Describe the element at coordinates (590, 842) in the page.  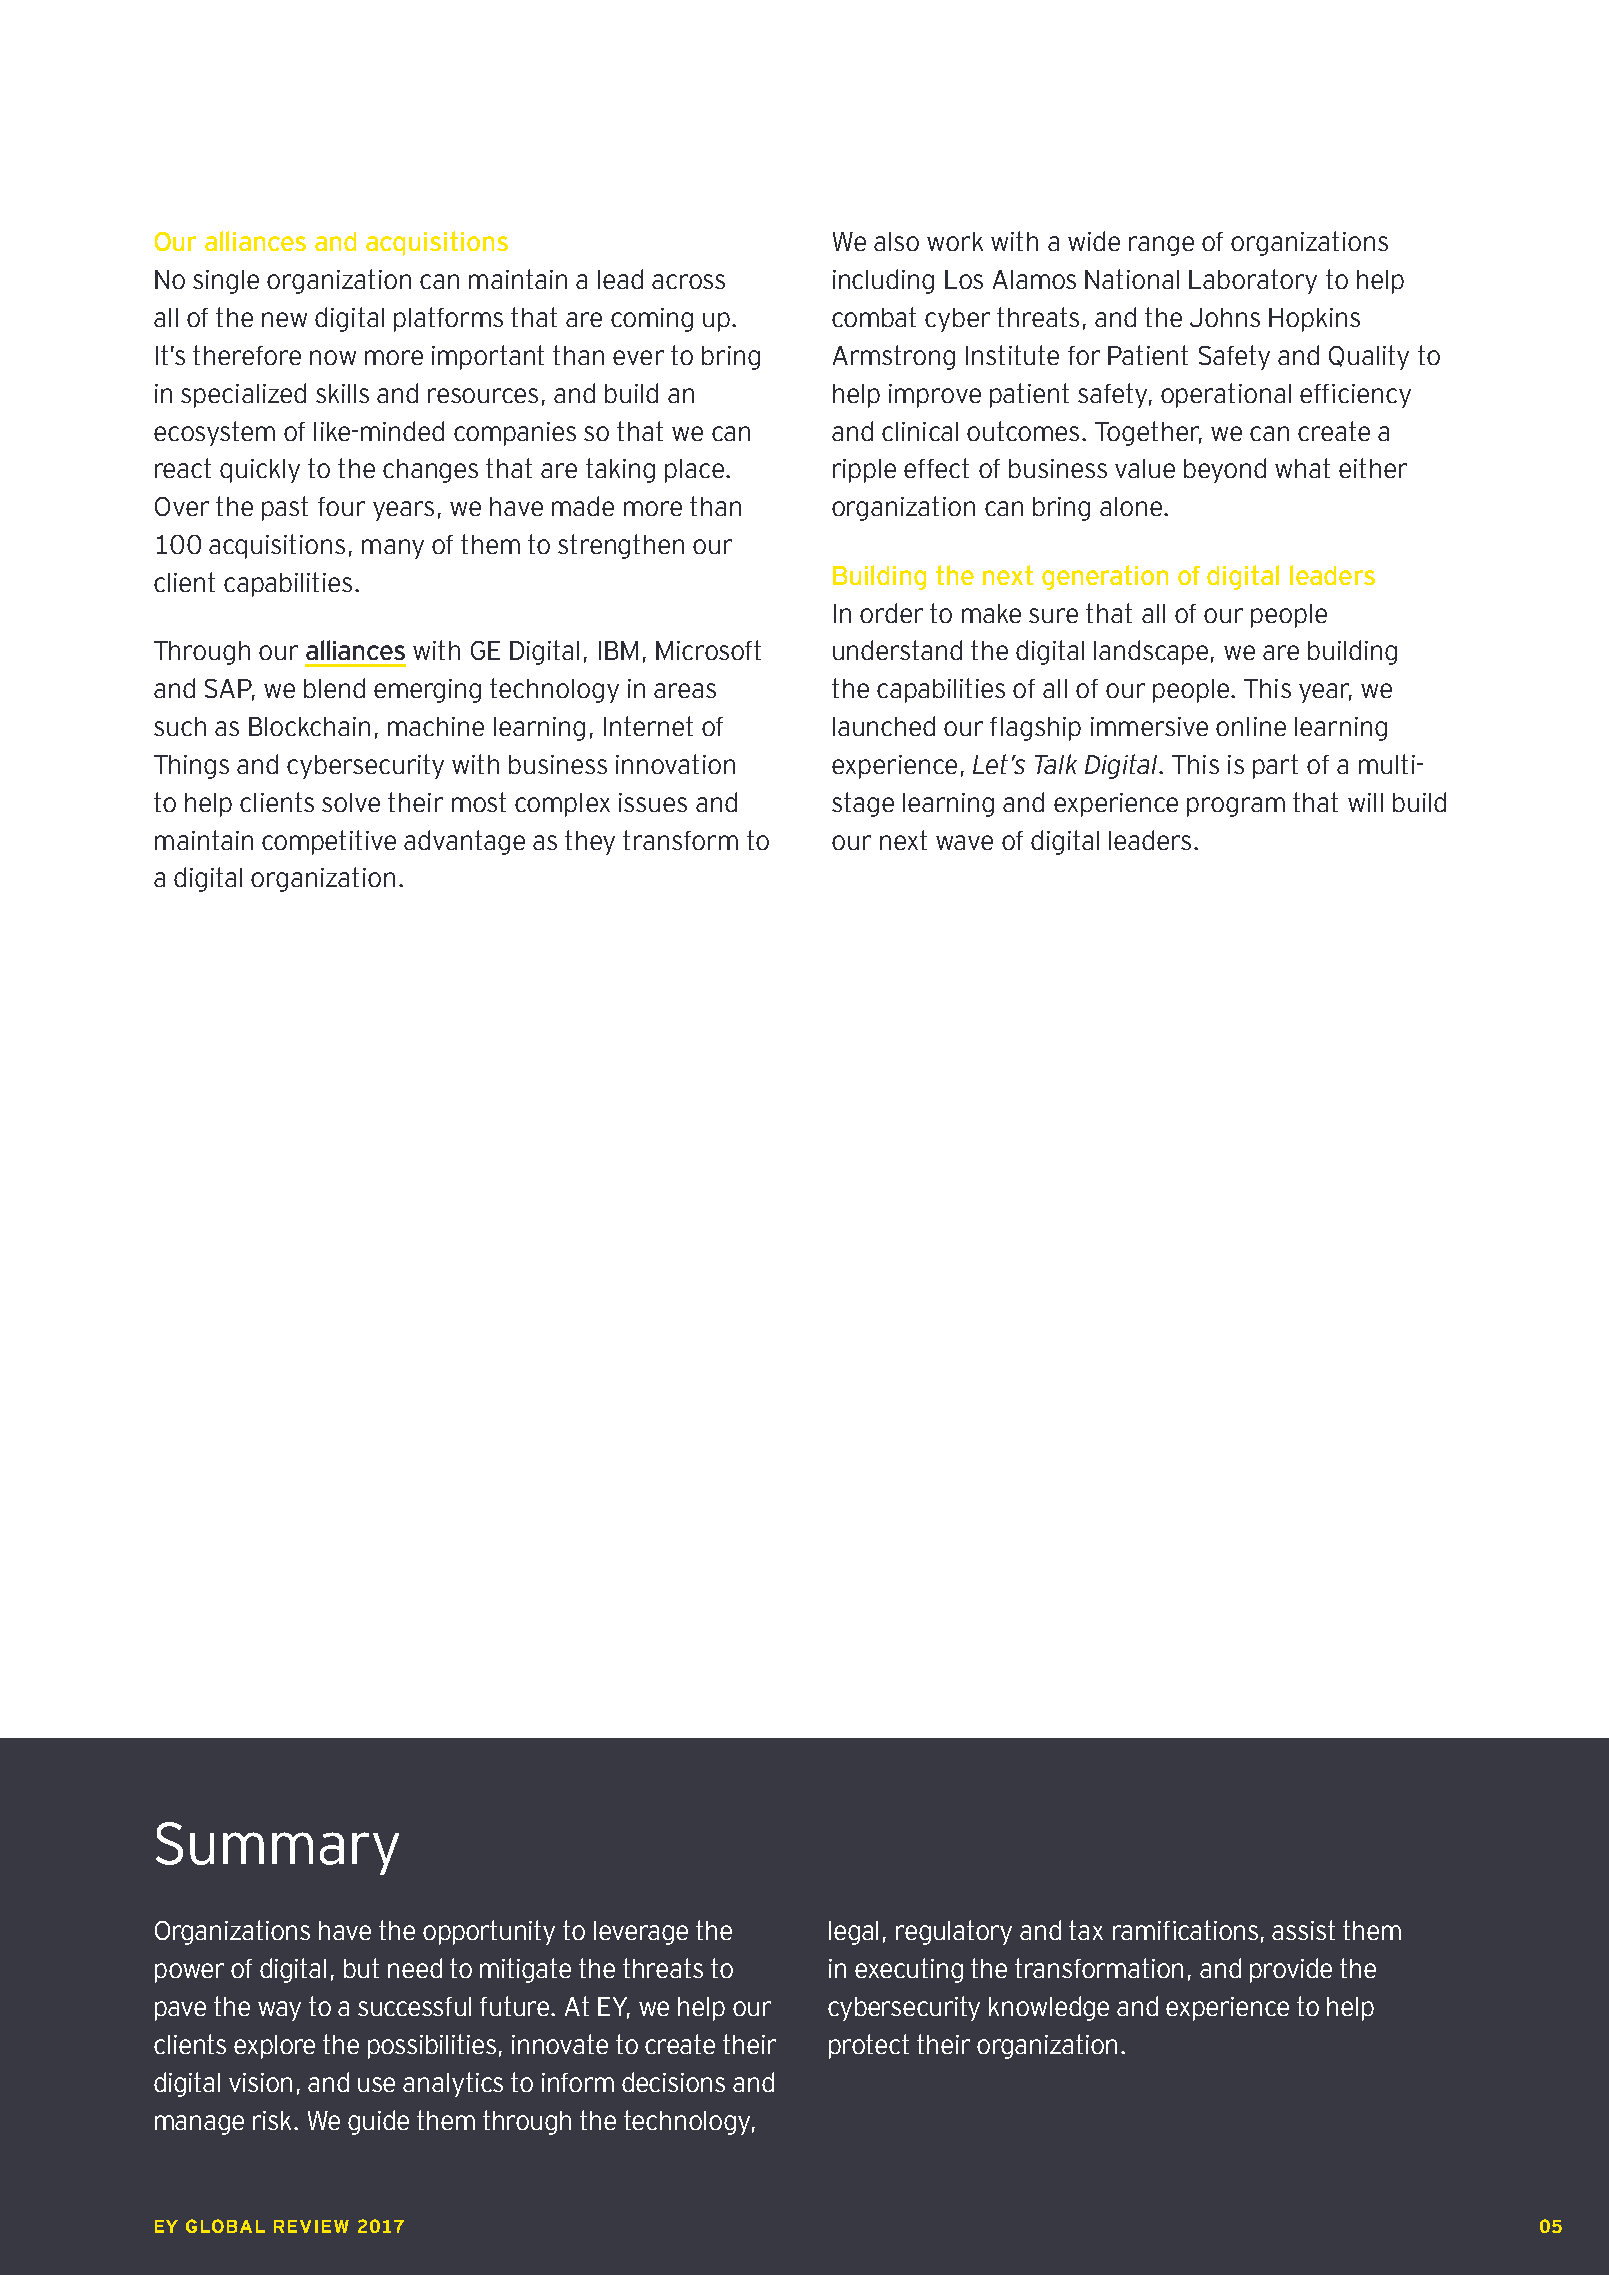
I see `they` at that location.
